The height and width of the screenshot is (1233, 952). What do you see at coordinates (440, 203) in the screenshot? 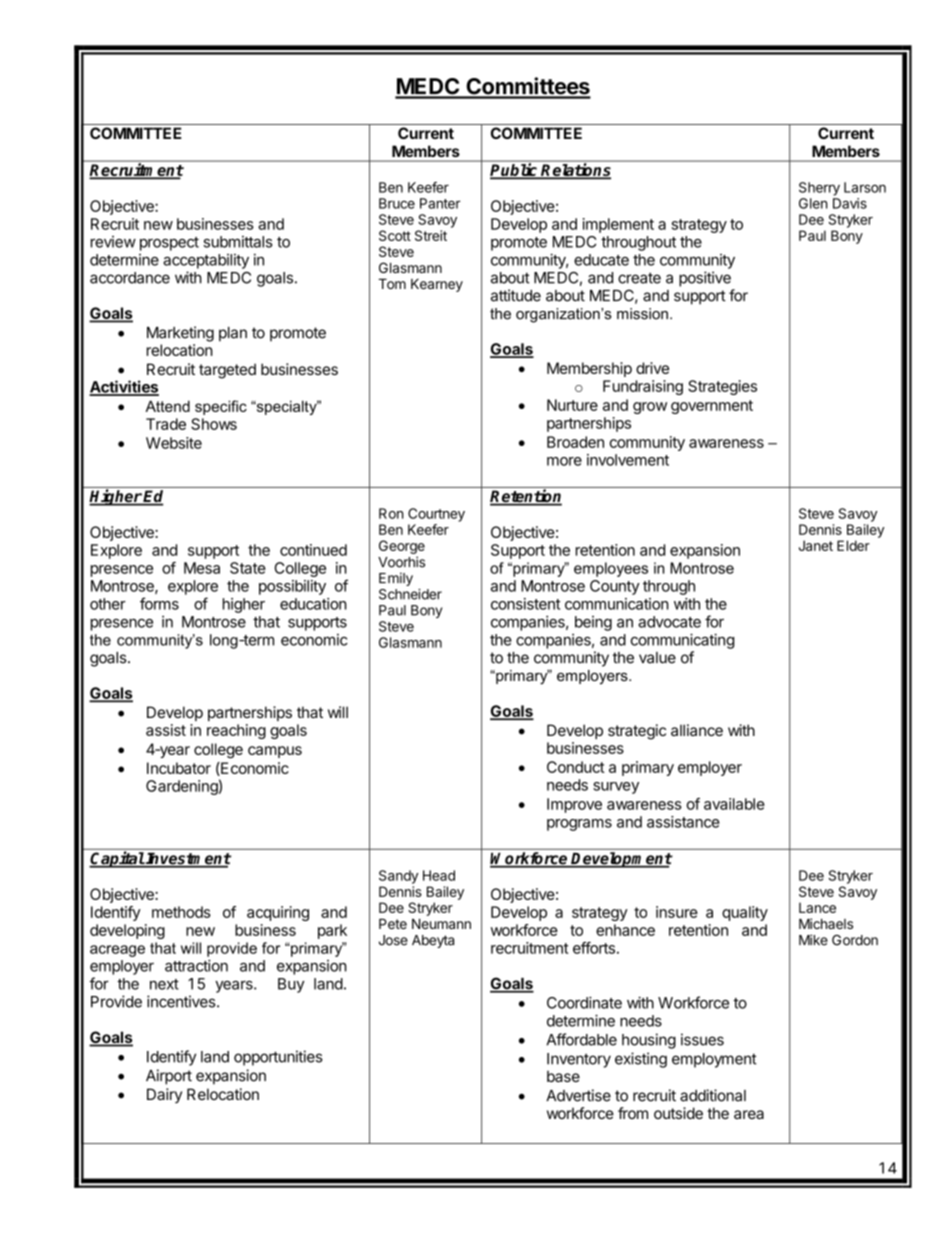
I see `Panter` at bounding box center [440, 203].
